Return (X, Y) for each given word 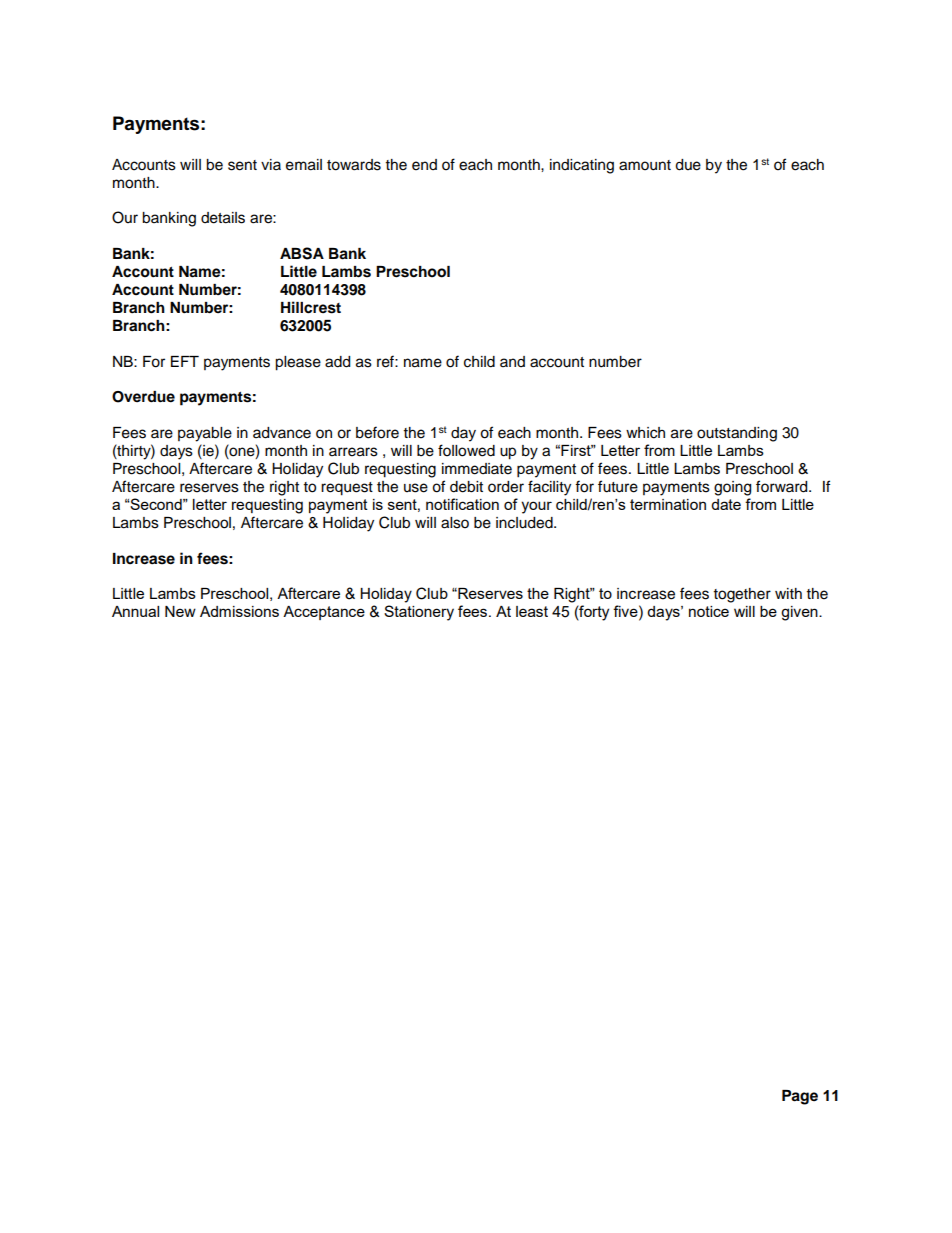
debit (466, 487)
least (532, 611)
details (223, 218)
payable (205, 434)
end (424, 165)
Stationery (419, 613)
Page (800, 1097)
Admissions (239, 611)
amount (645, 165)
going (732, 488)
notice (709, 611)
